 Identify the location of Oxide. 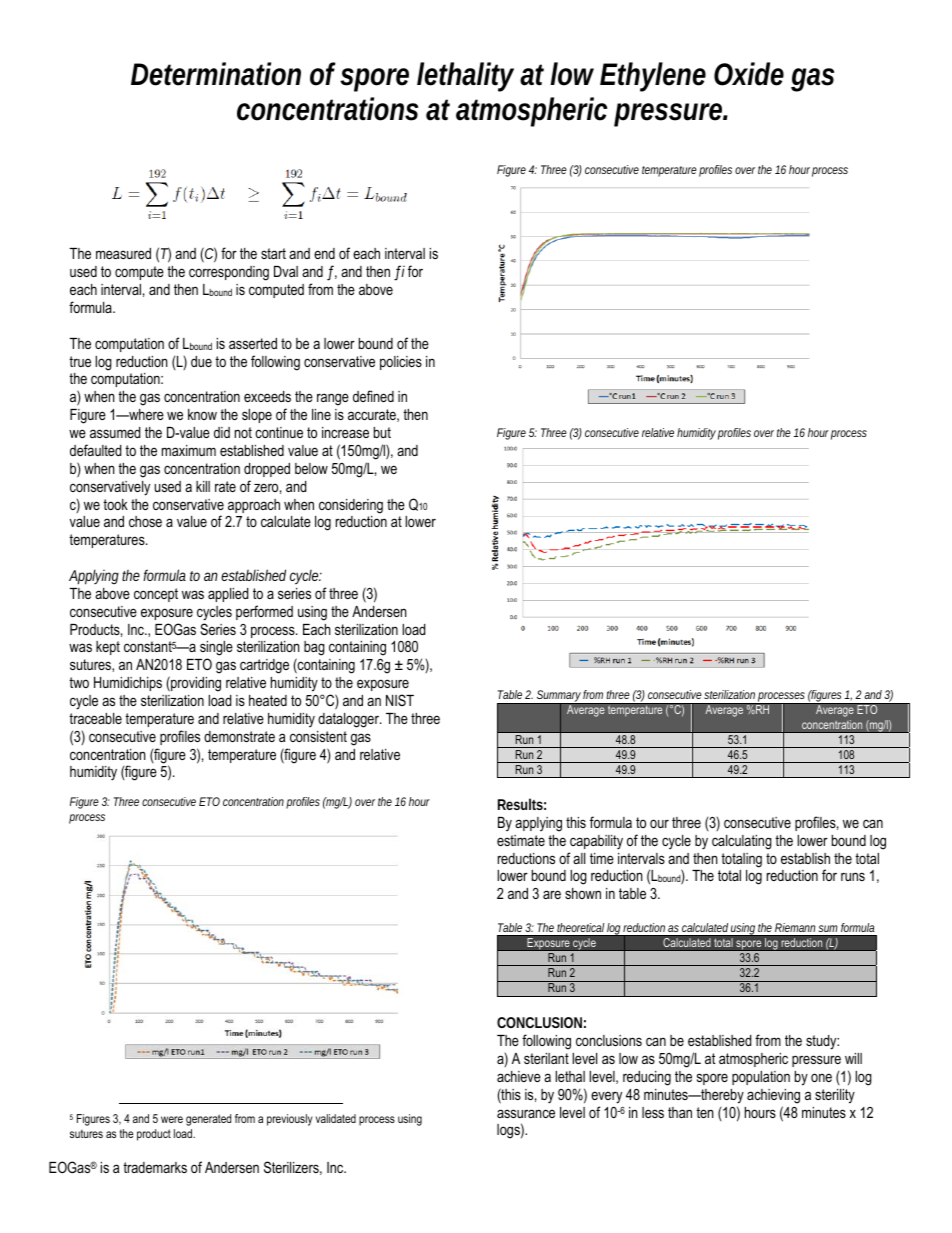
(749, 74).
